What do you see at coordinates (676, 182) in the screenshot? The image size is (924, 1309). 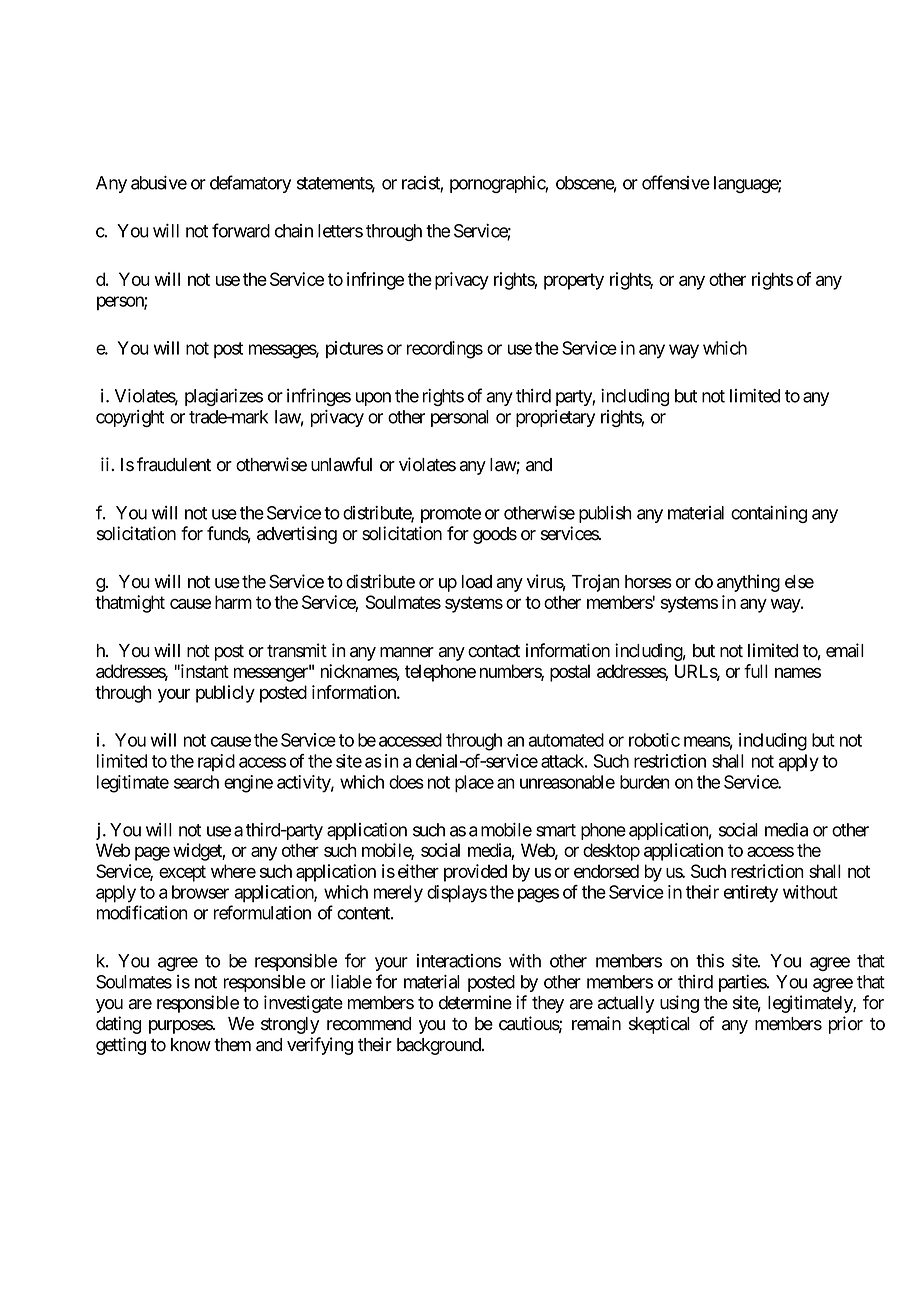 I see `offensive` at bounding box center [676, 182].
